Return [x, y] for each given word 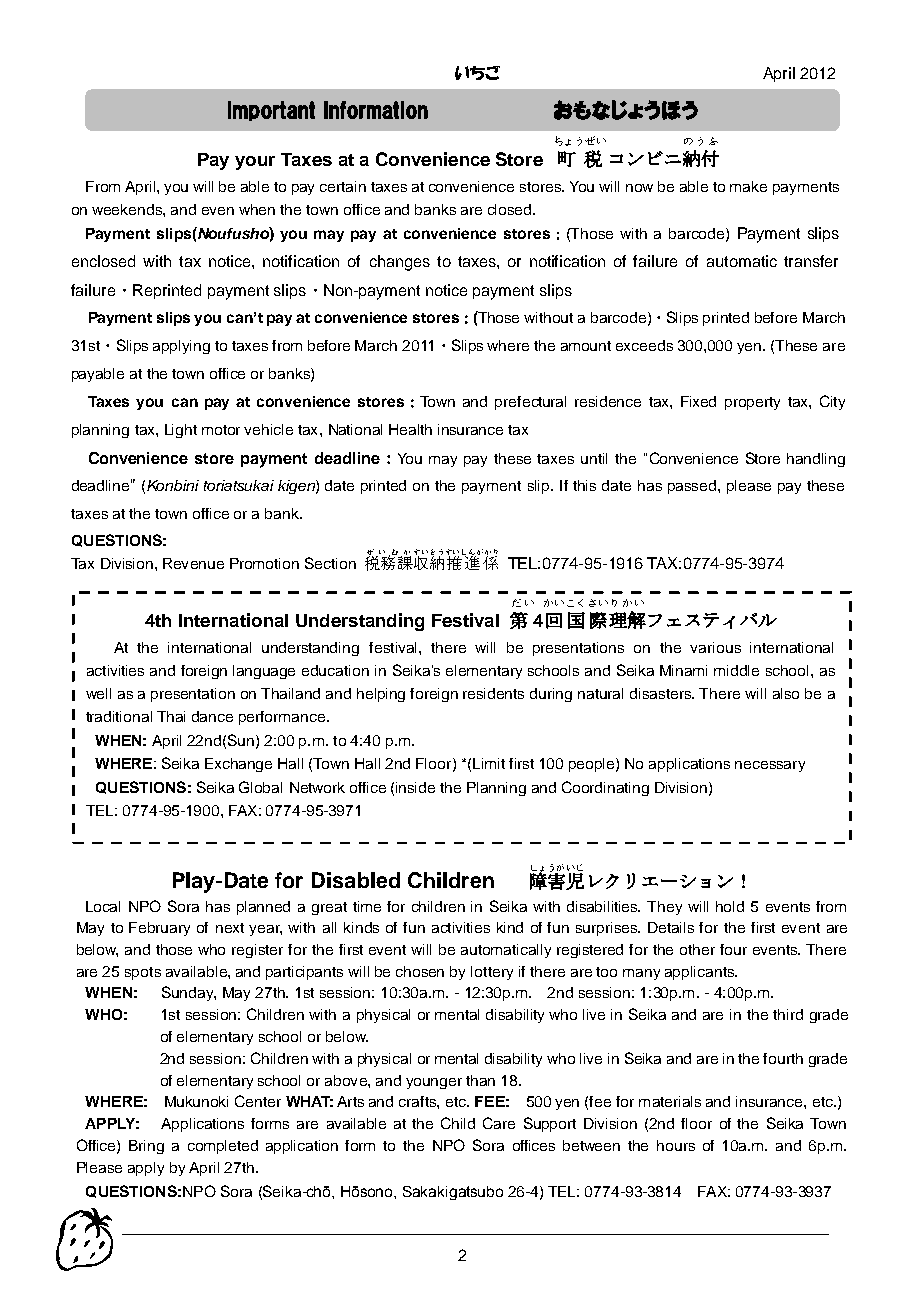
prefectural [530, 403]
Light [181, 431]
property [752, 403]
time [367, 906]
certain [343, 186]
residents [493, 693]
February [159, 929]
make [748, 186]
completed [223, 1147]
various [715, 647]
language [264, 672]
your [255, 163]
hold [730, 906]
